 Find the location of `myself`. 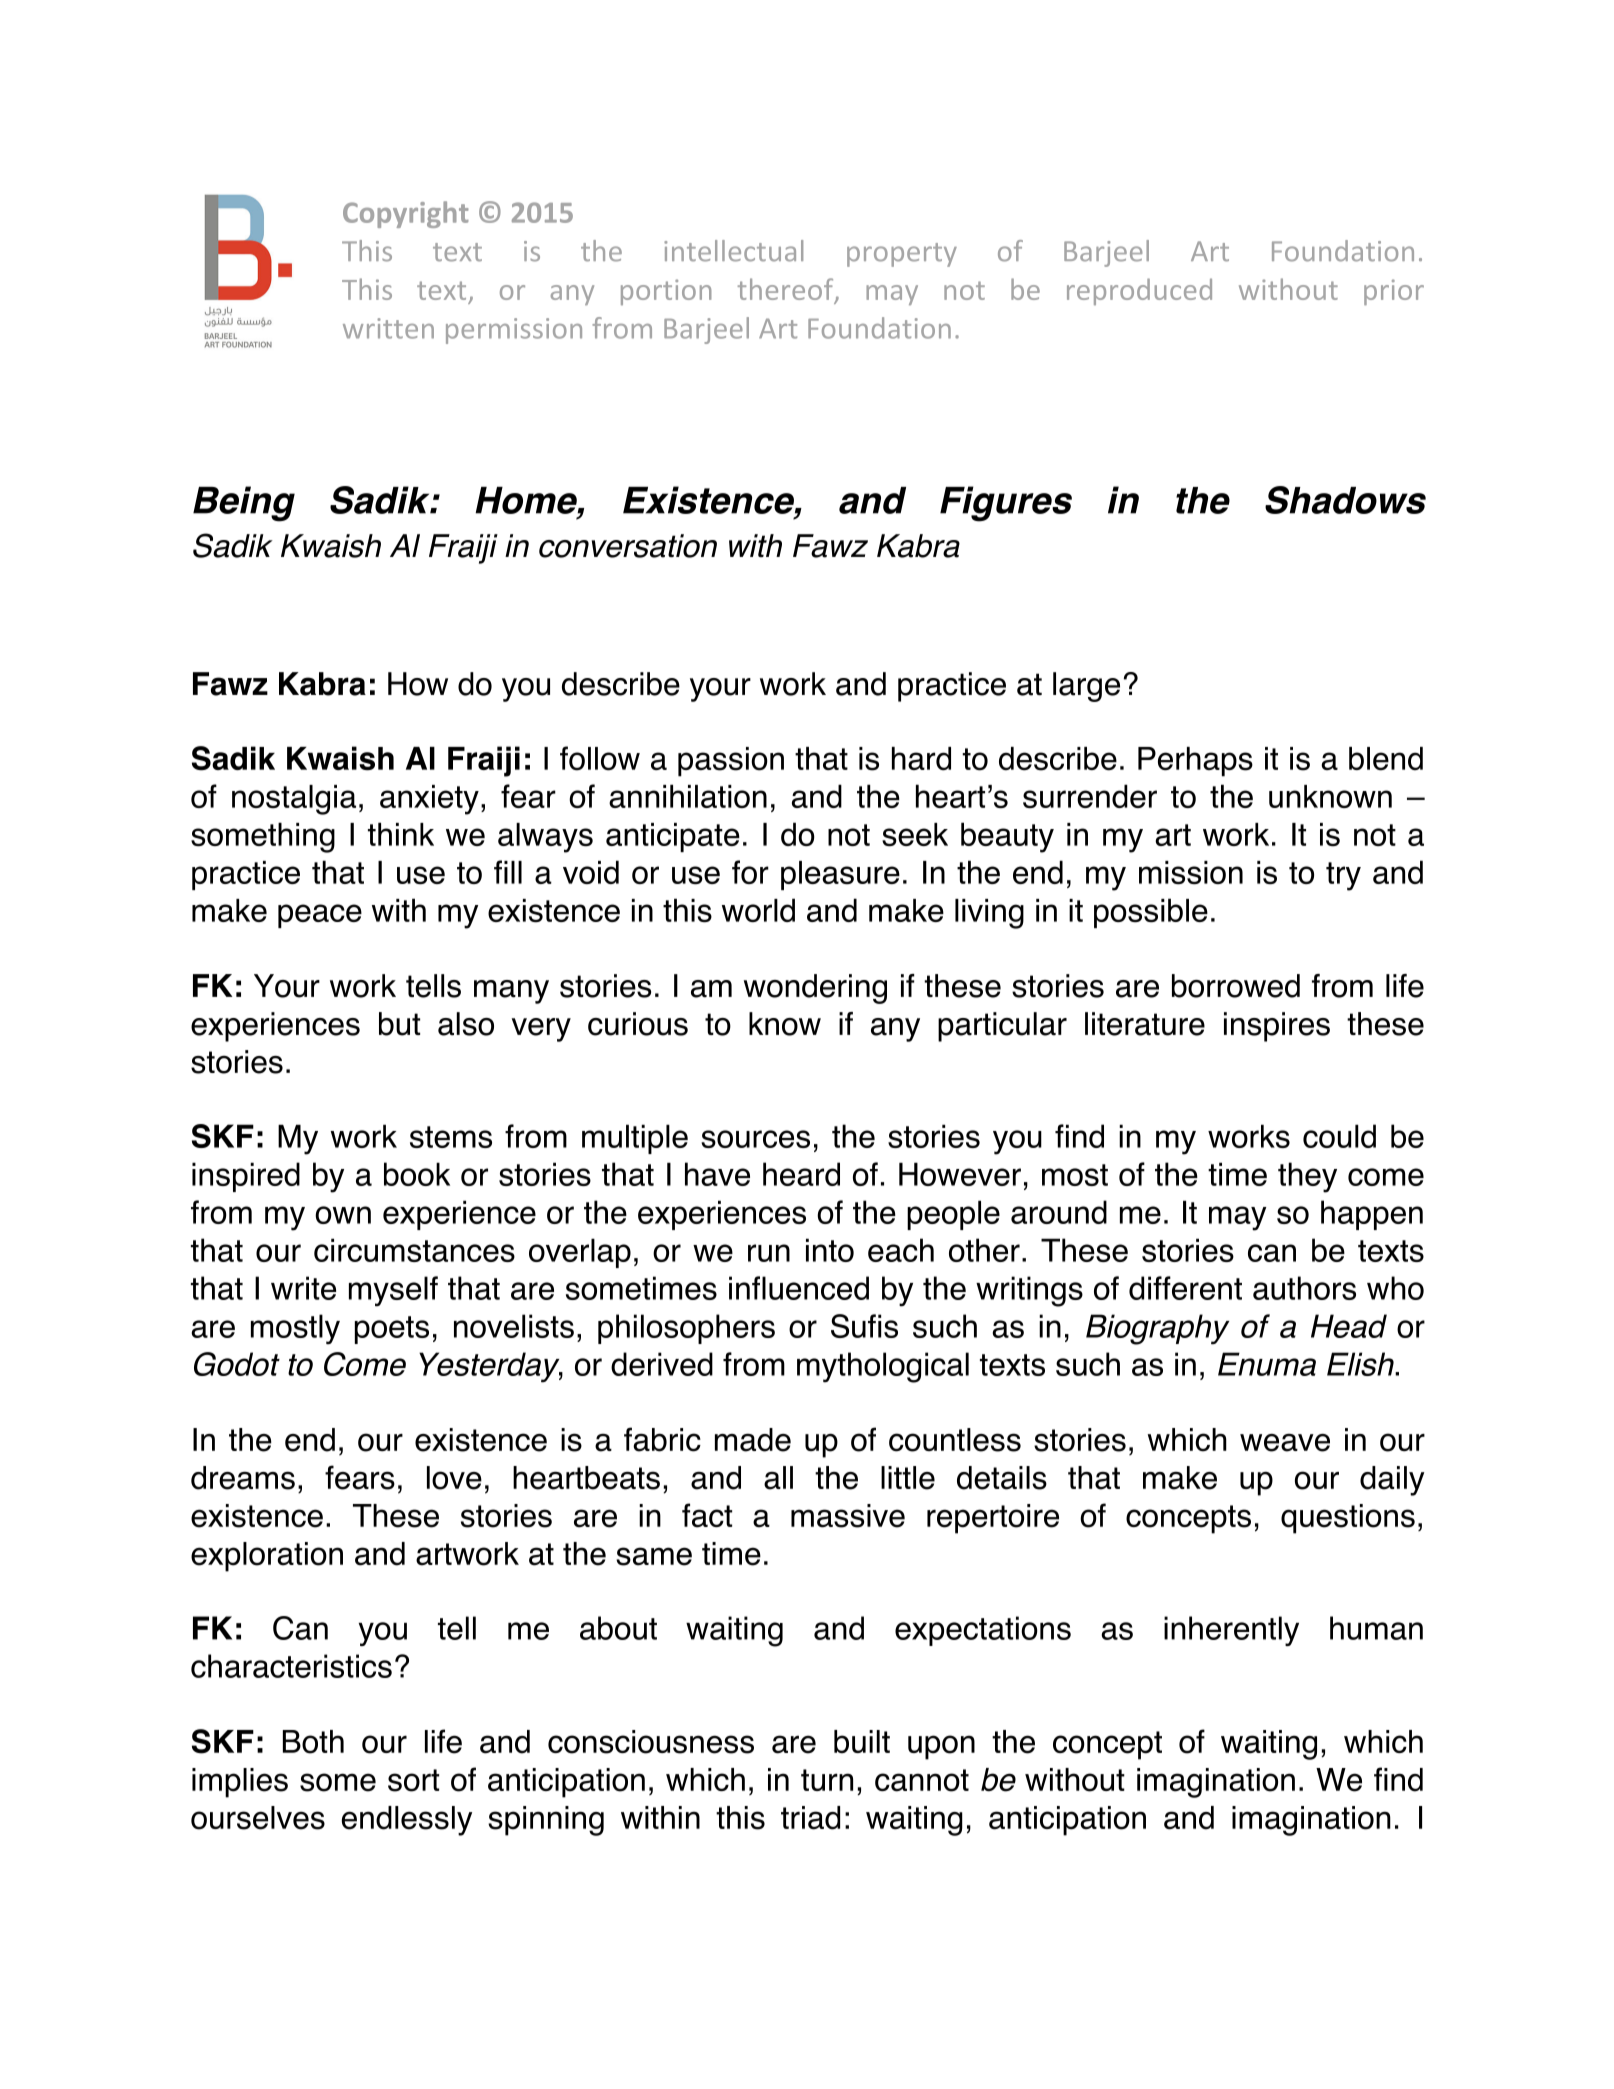

myself is located at coordinates (393, 1291).
